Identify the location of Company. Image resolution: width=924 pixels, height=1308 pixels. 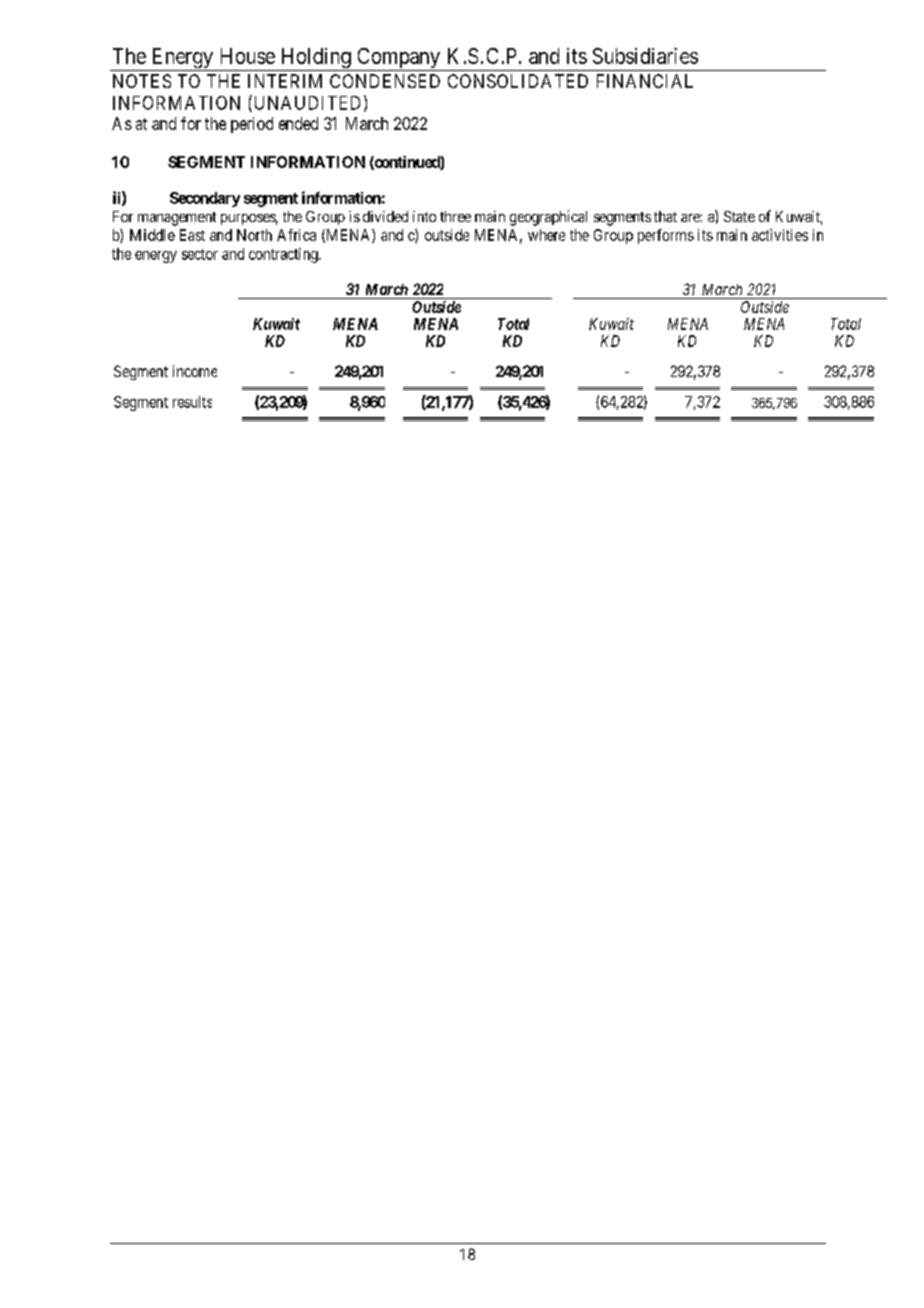
(398, 59).
